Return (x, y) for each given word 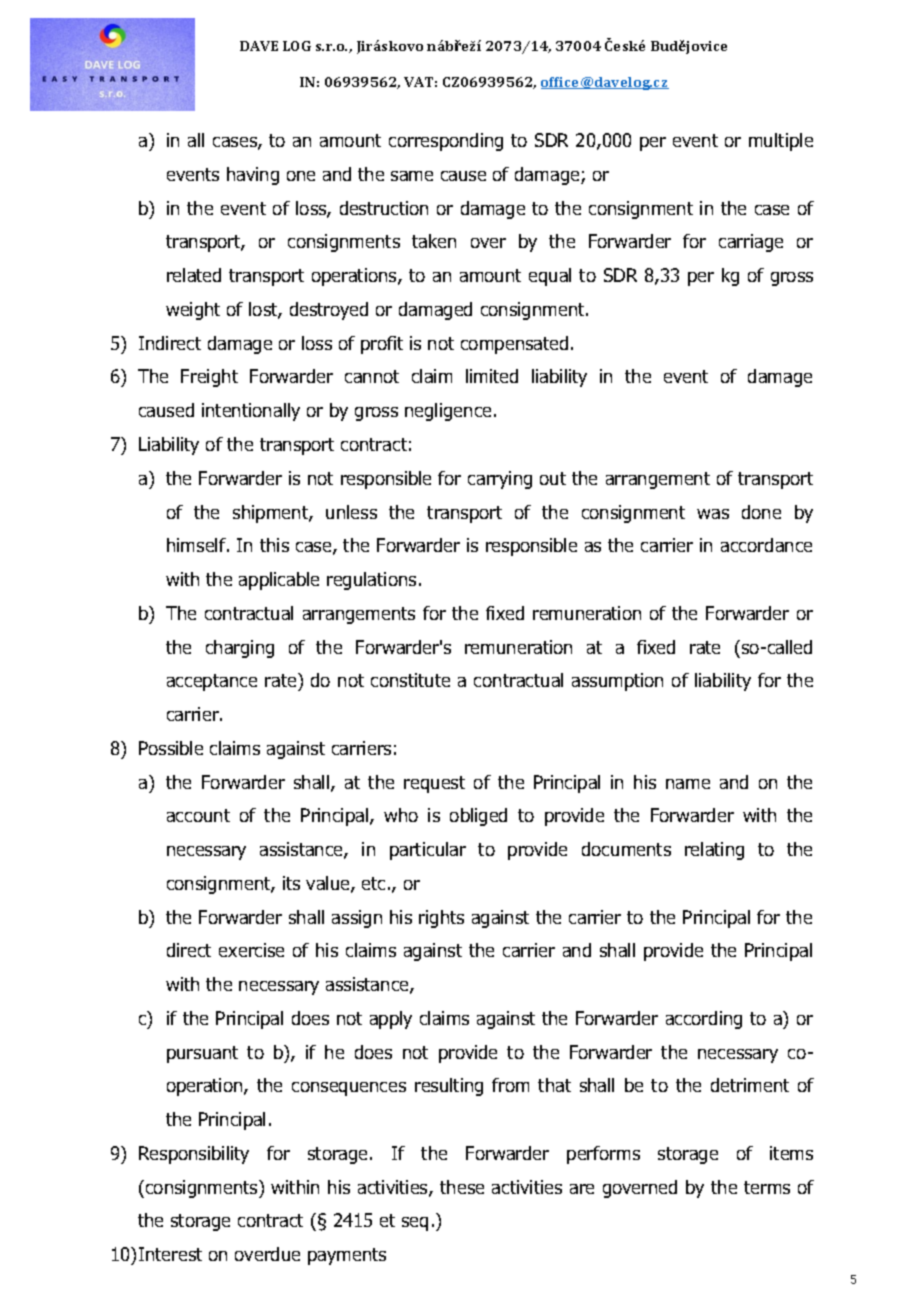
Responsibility (194, 1155)
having (253, 176)
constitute (410, 680)
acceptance (212, 682)
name (688, 784)
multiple (781, 142)
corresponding (446, 142)
